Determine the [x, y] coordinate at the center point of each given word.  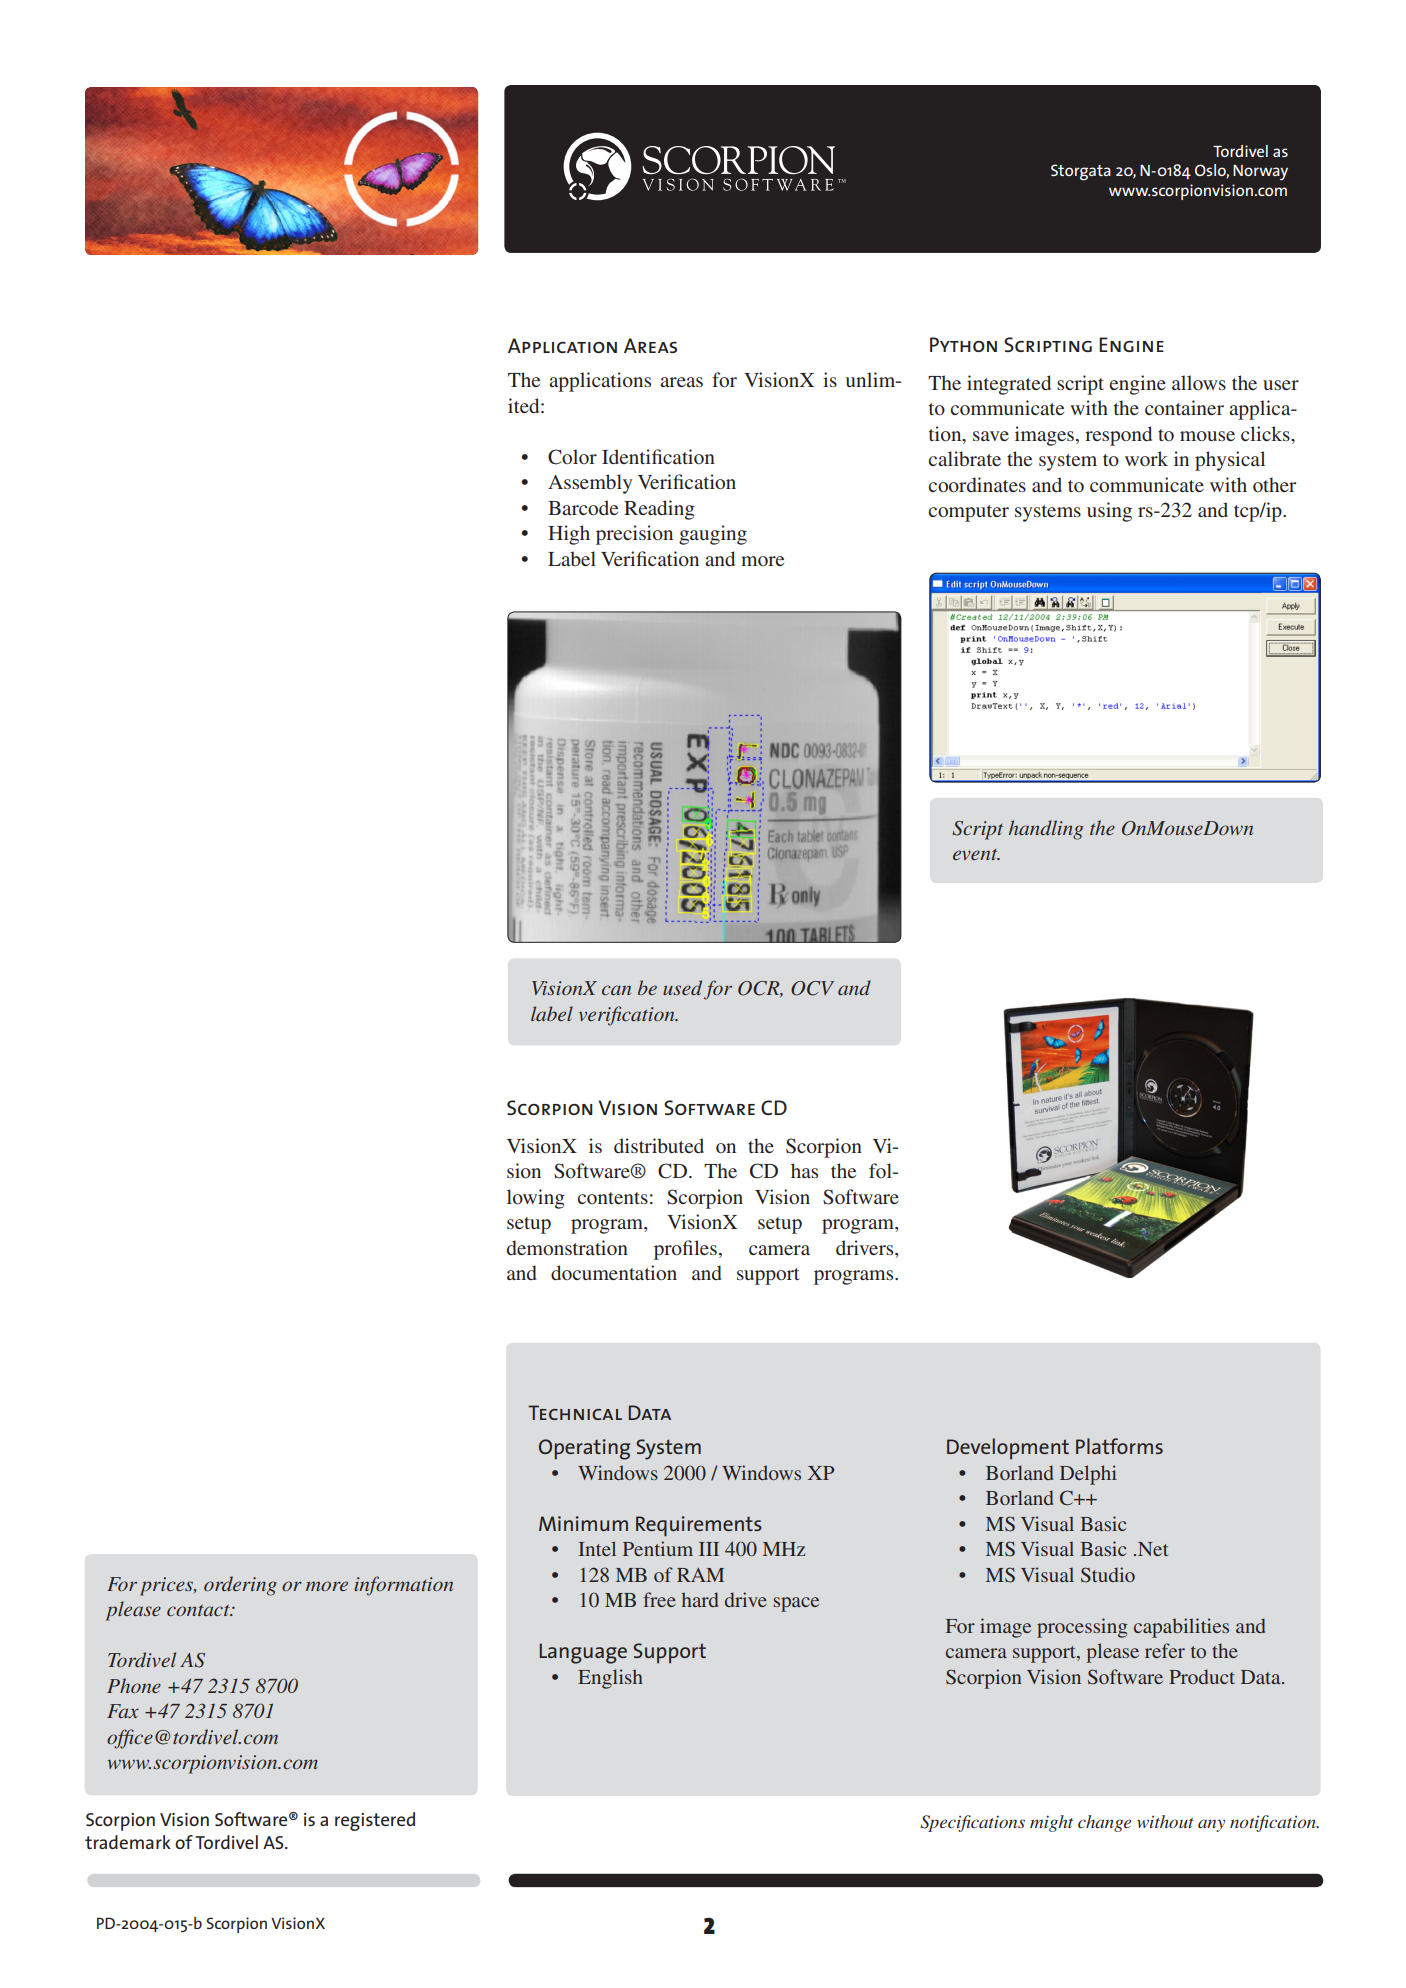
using [1109, 512]
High [569, 535]
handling [1046, 830]
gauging [713, 535]
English [610, 1679]
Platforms [1119, 1446]
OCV [812, 988]
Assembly [590, 484]
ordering [240, 1586]
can [616, 990]
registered [375, 1821]
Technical [575, 1412]
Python [963, 344]
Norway [1260, 172]
